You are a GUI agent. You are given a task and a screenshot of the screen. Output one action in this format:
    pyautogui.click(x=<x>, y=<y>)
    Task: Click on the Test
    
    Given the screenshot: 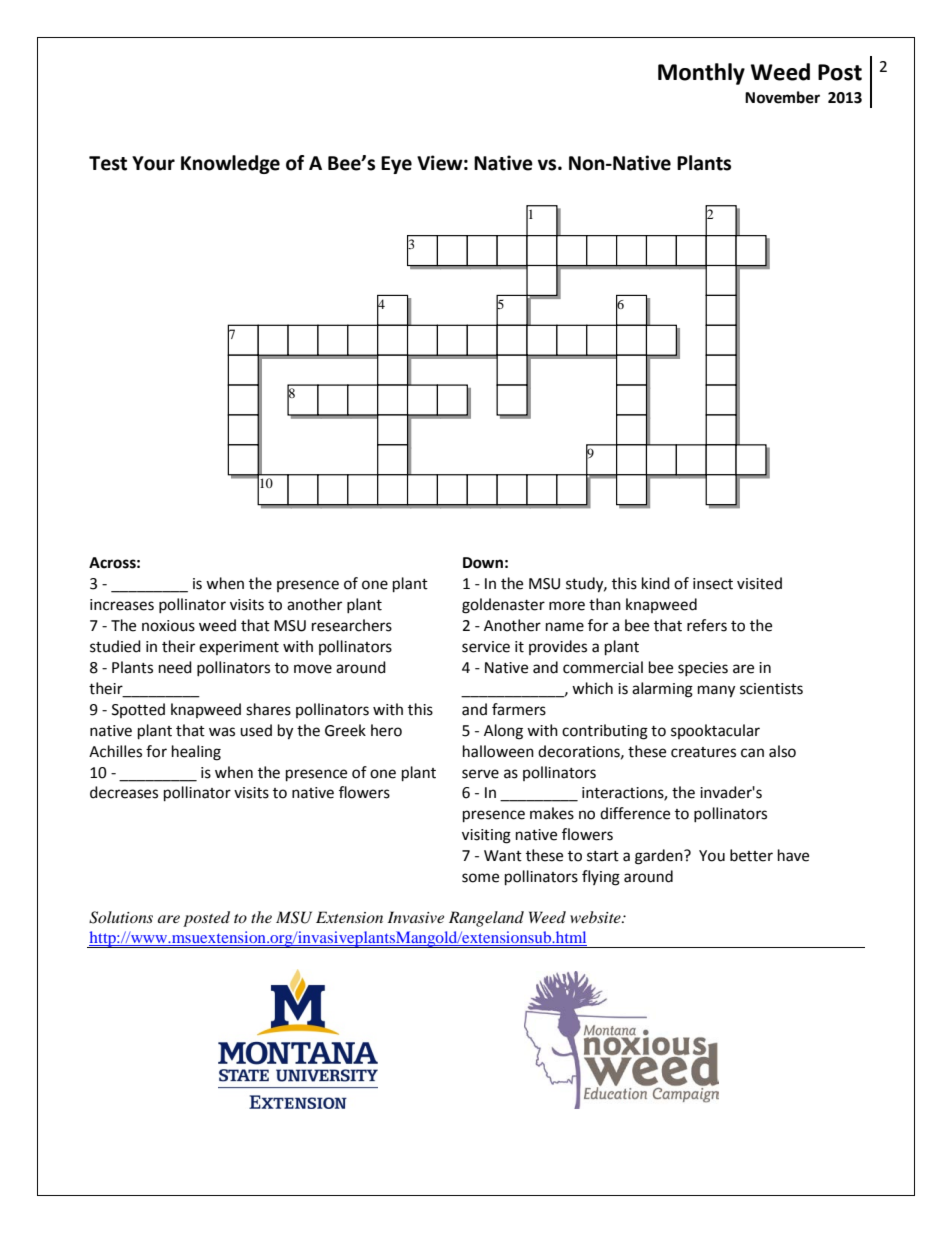 What is the action you would take?
    pyautogui.click(x=108, y=163)
